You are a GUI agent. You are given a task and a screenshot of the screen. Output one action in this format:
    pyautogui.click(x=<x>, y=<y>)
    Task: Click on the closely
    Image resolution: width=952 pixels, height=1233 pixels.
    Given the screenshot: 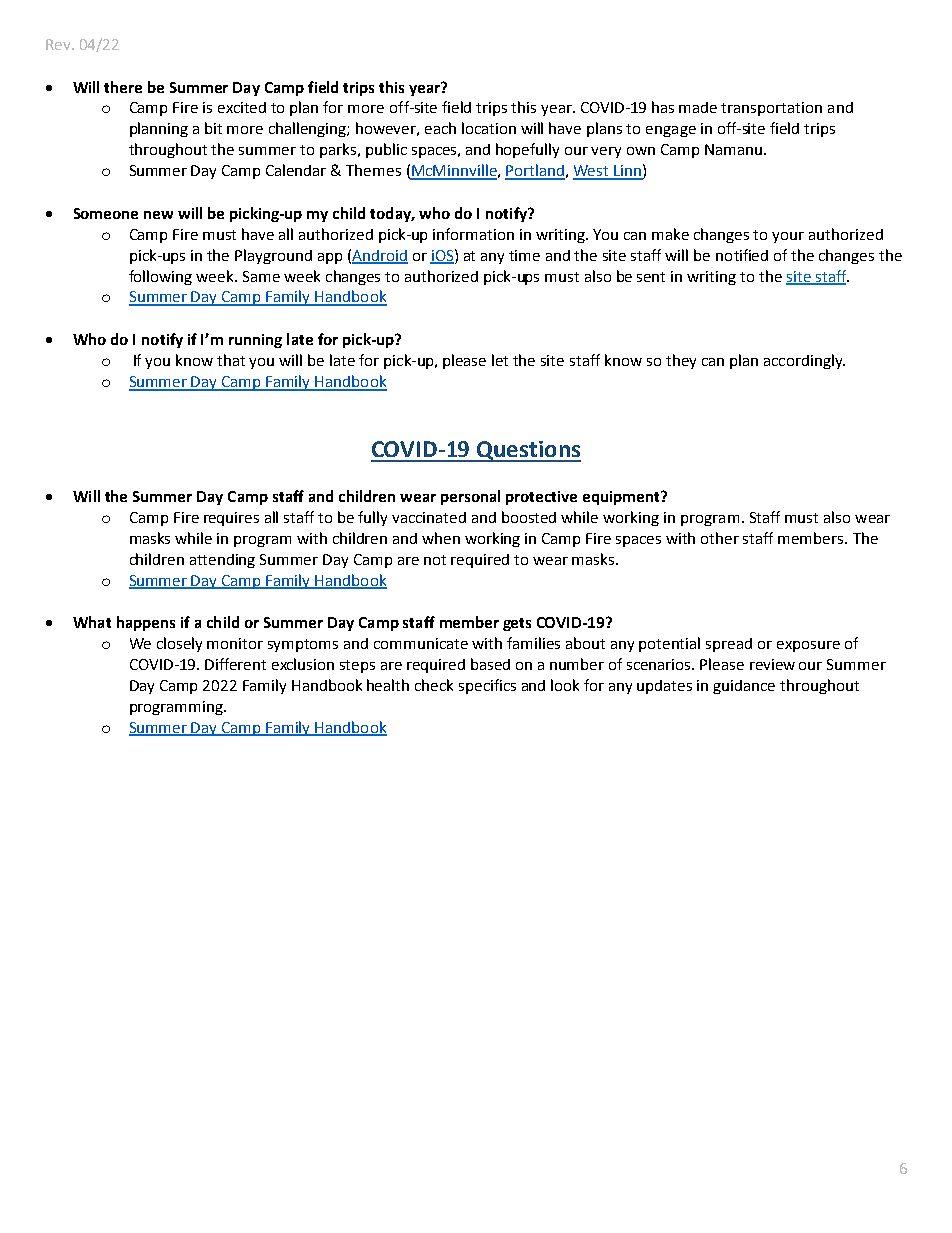 What is the action you would take?
    pyautogui.click(x=179, y=644)
